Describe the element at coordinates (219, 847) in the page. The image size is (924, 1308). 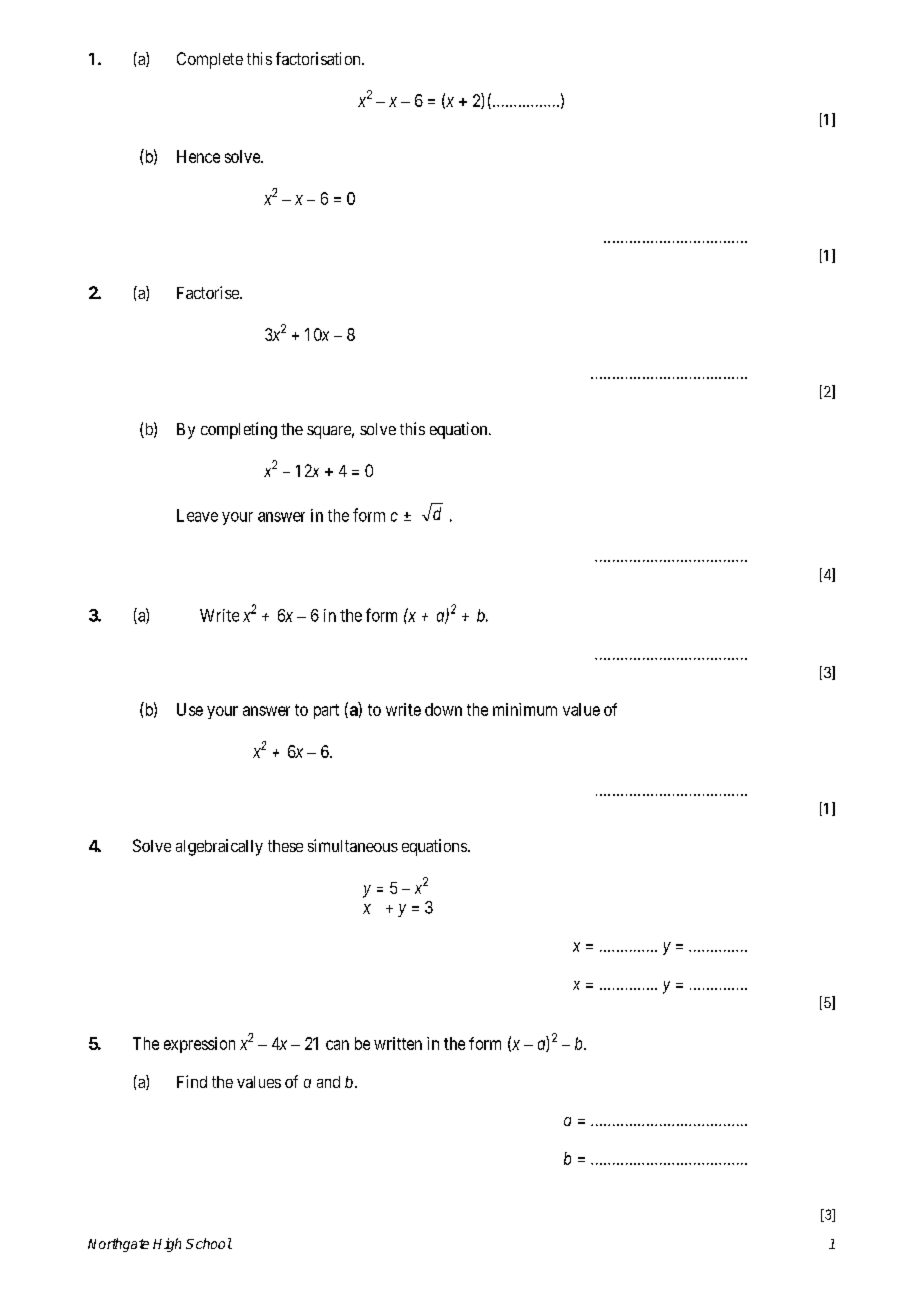
I see `algebraically` at that location.
